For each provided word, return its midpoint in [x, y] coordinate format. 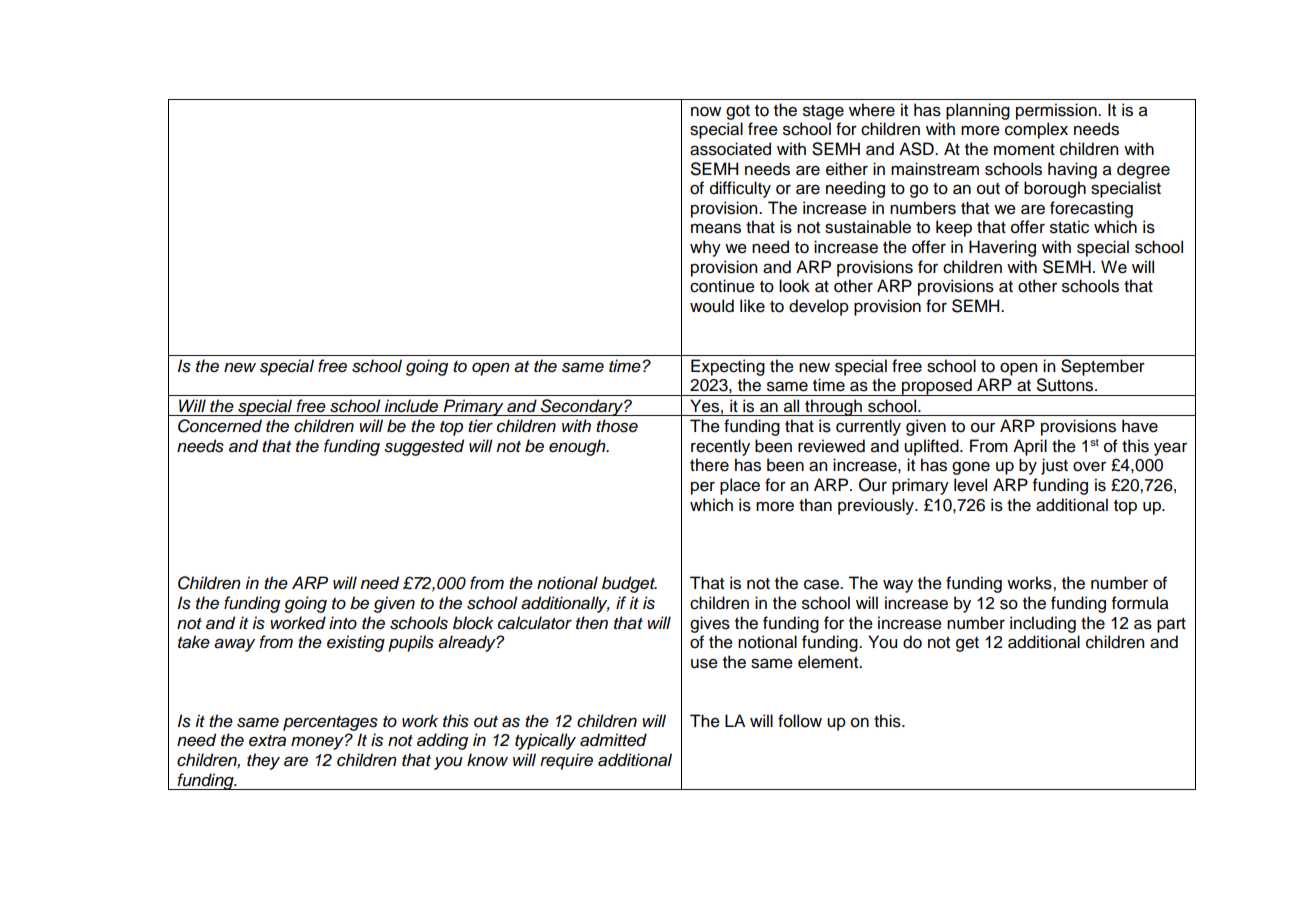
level [970, 485]
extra [267, 741]
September [1103, 367]
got [738, 112]
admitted [613, 740]
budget [629, 584]
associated [730, 149]
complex [1036, 130]
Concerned [220, 426]
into [343, 623]
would [712, 306]
